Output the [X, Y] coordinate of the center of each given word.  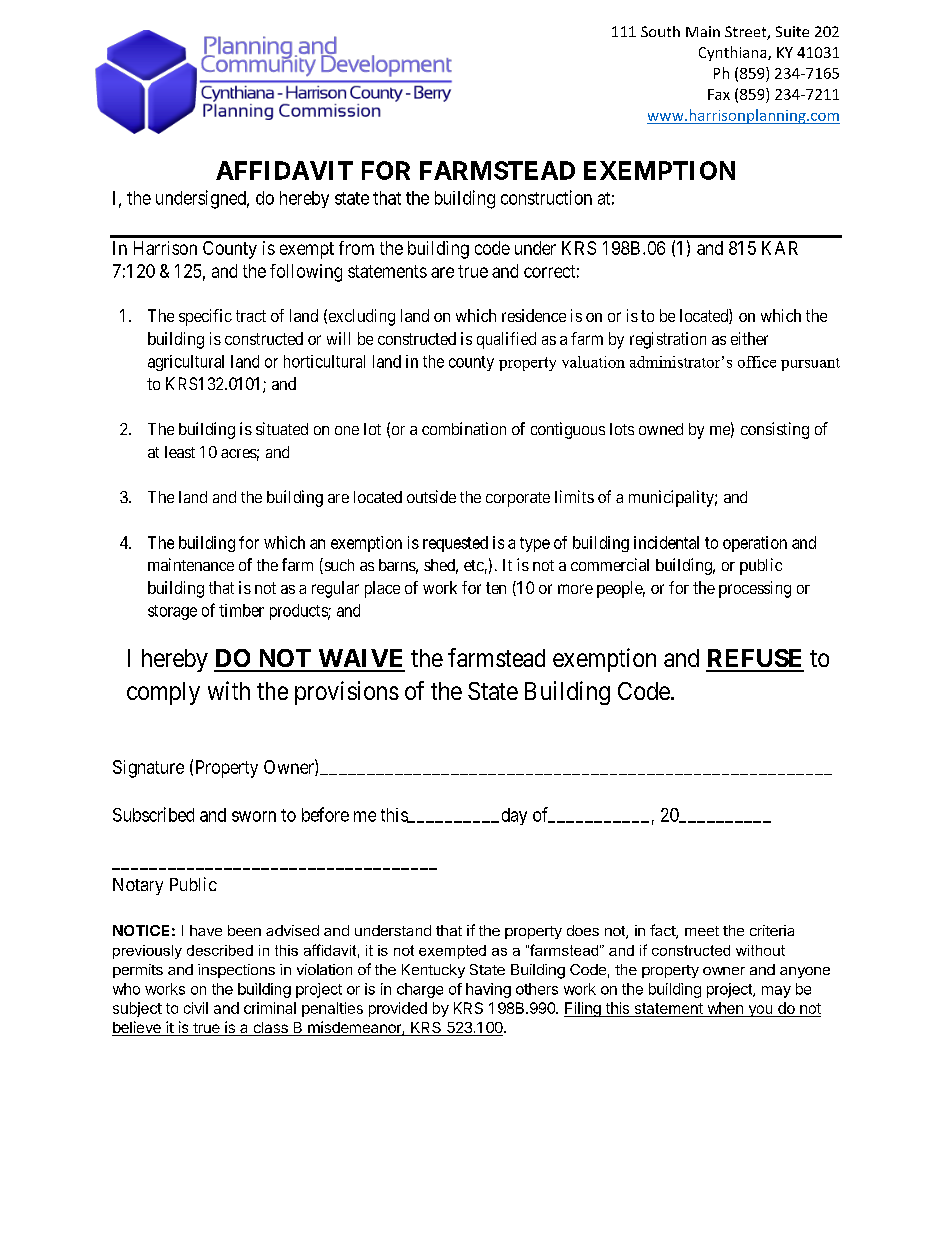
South [660, 31]
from [356, 248]
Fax [719, 94]
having [488, 990]
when [725, 1009]
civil [196, 1008]
